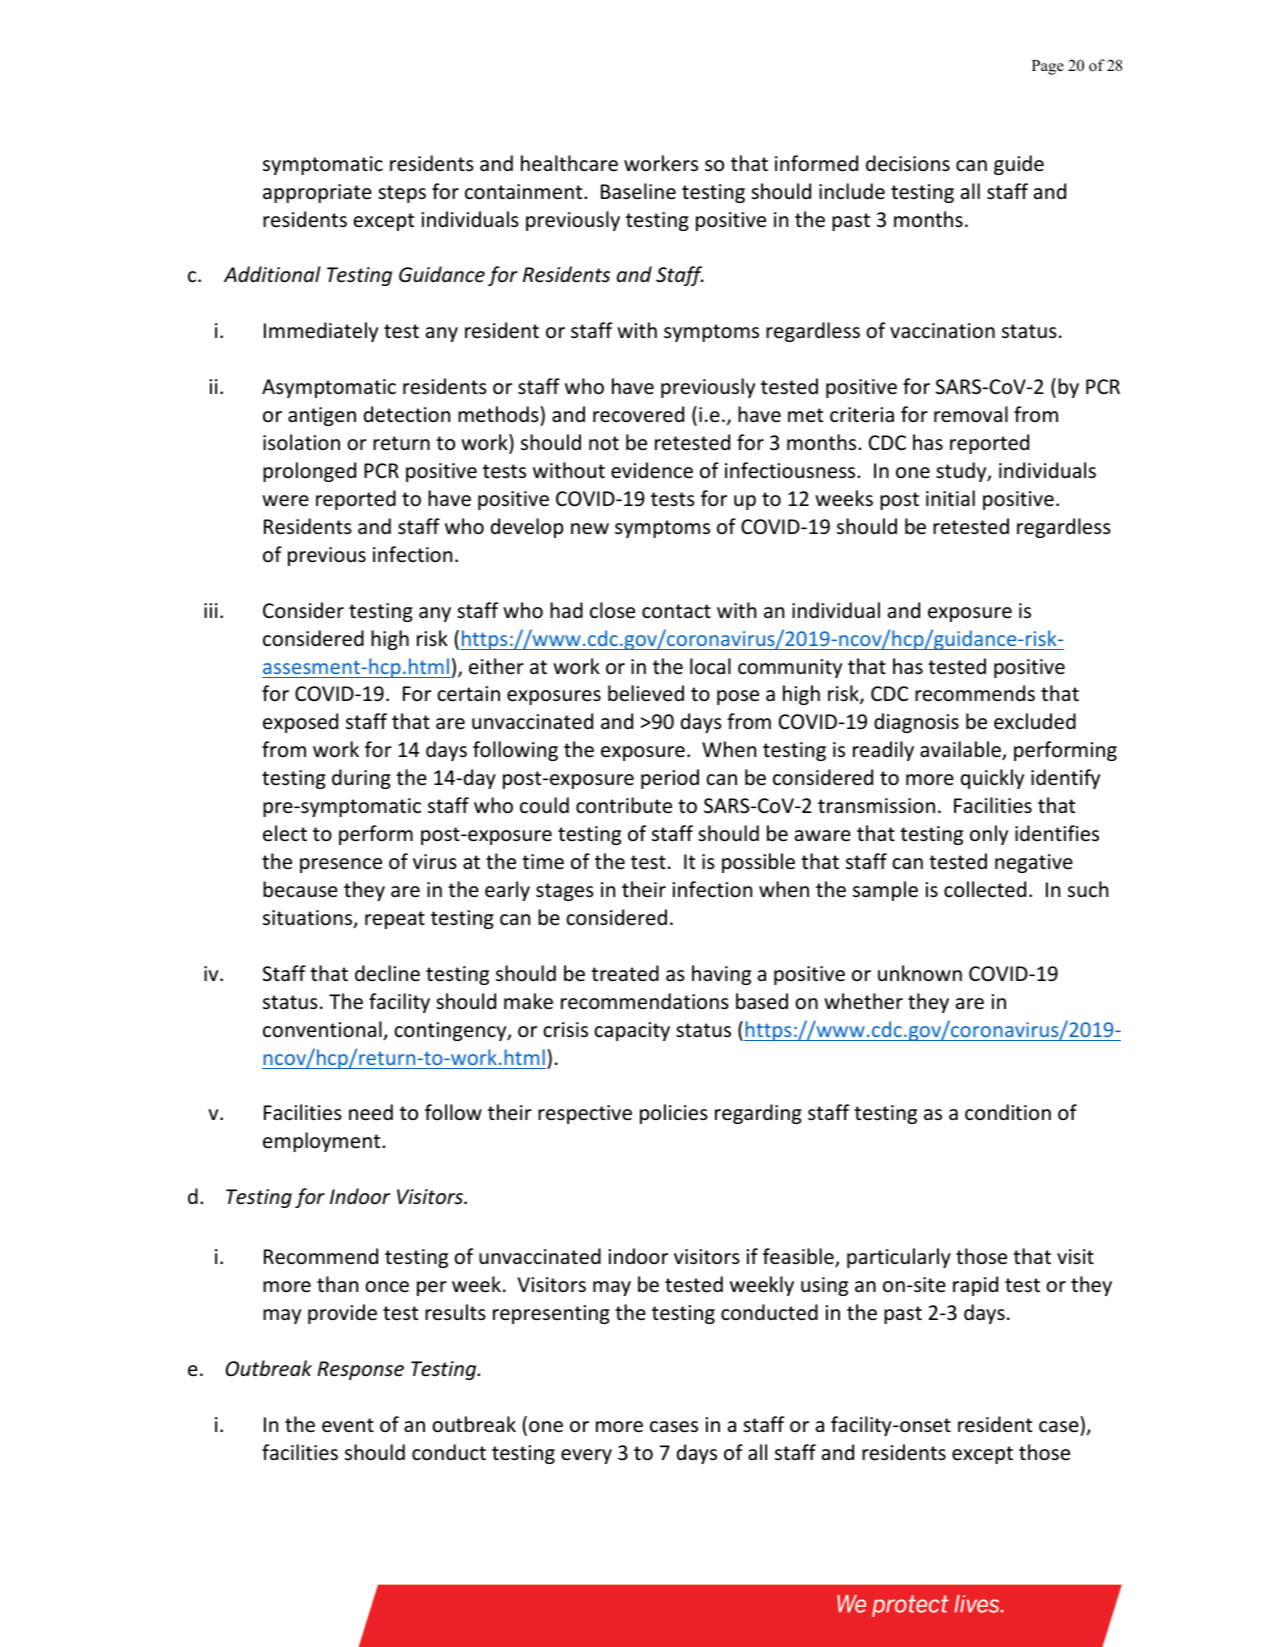  Describe the element at coordinates (971, 414) in the screenshot. I see `removal` at that location.
